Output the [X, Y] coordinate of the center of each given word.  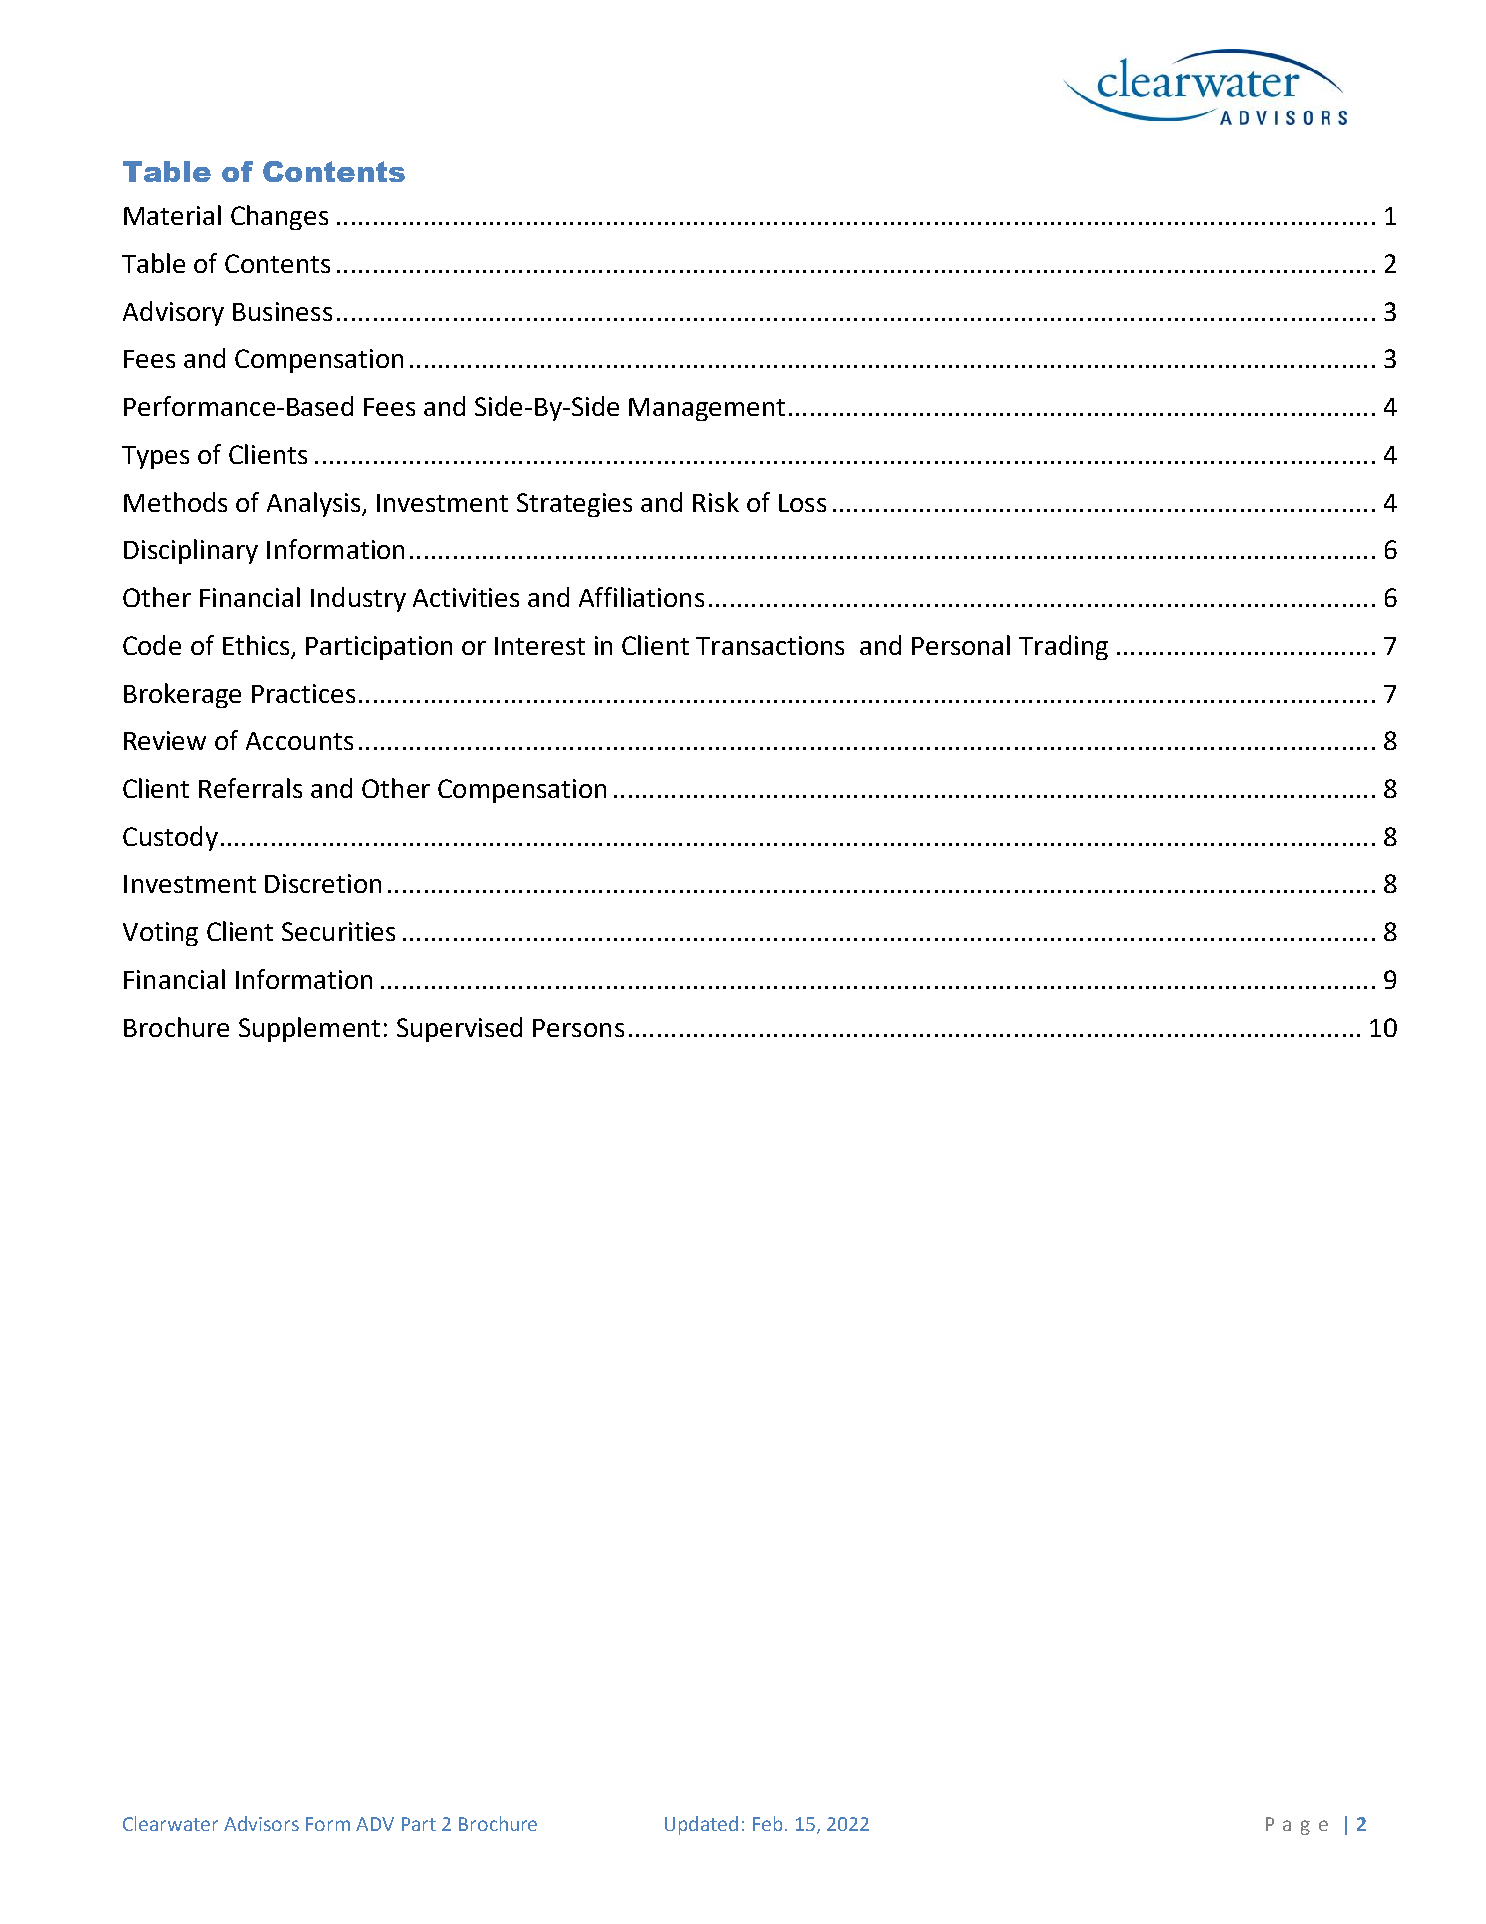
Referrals [250, 788]
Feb [767, 1823]
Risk [716, 502]
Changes [279, 217]
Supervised [459, 1029]
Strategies [574, 505]
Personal [961, 645]
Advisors [261, 1823]
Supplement [309, 1029]
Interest [540, 646]
